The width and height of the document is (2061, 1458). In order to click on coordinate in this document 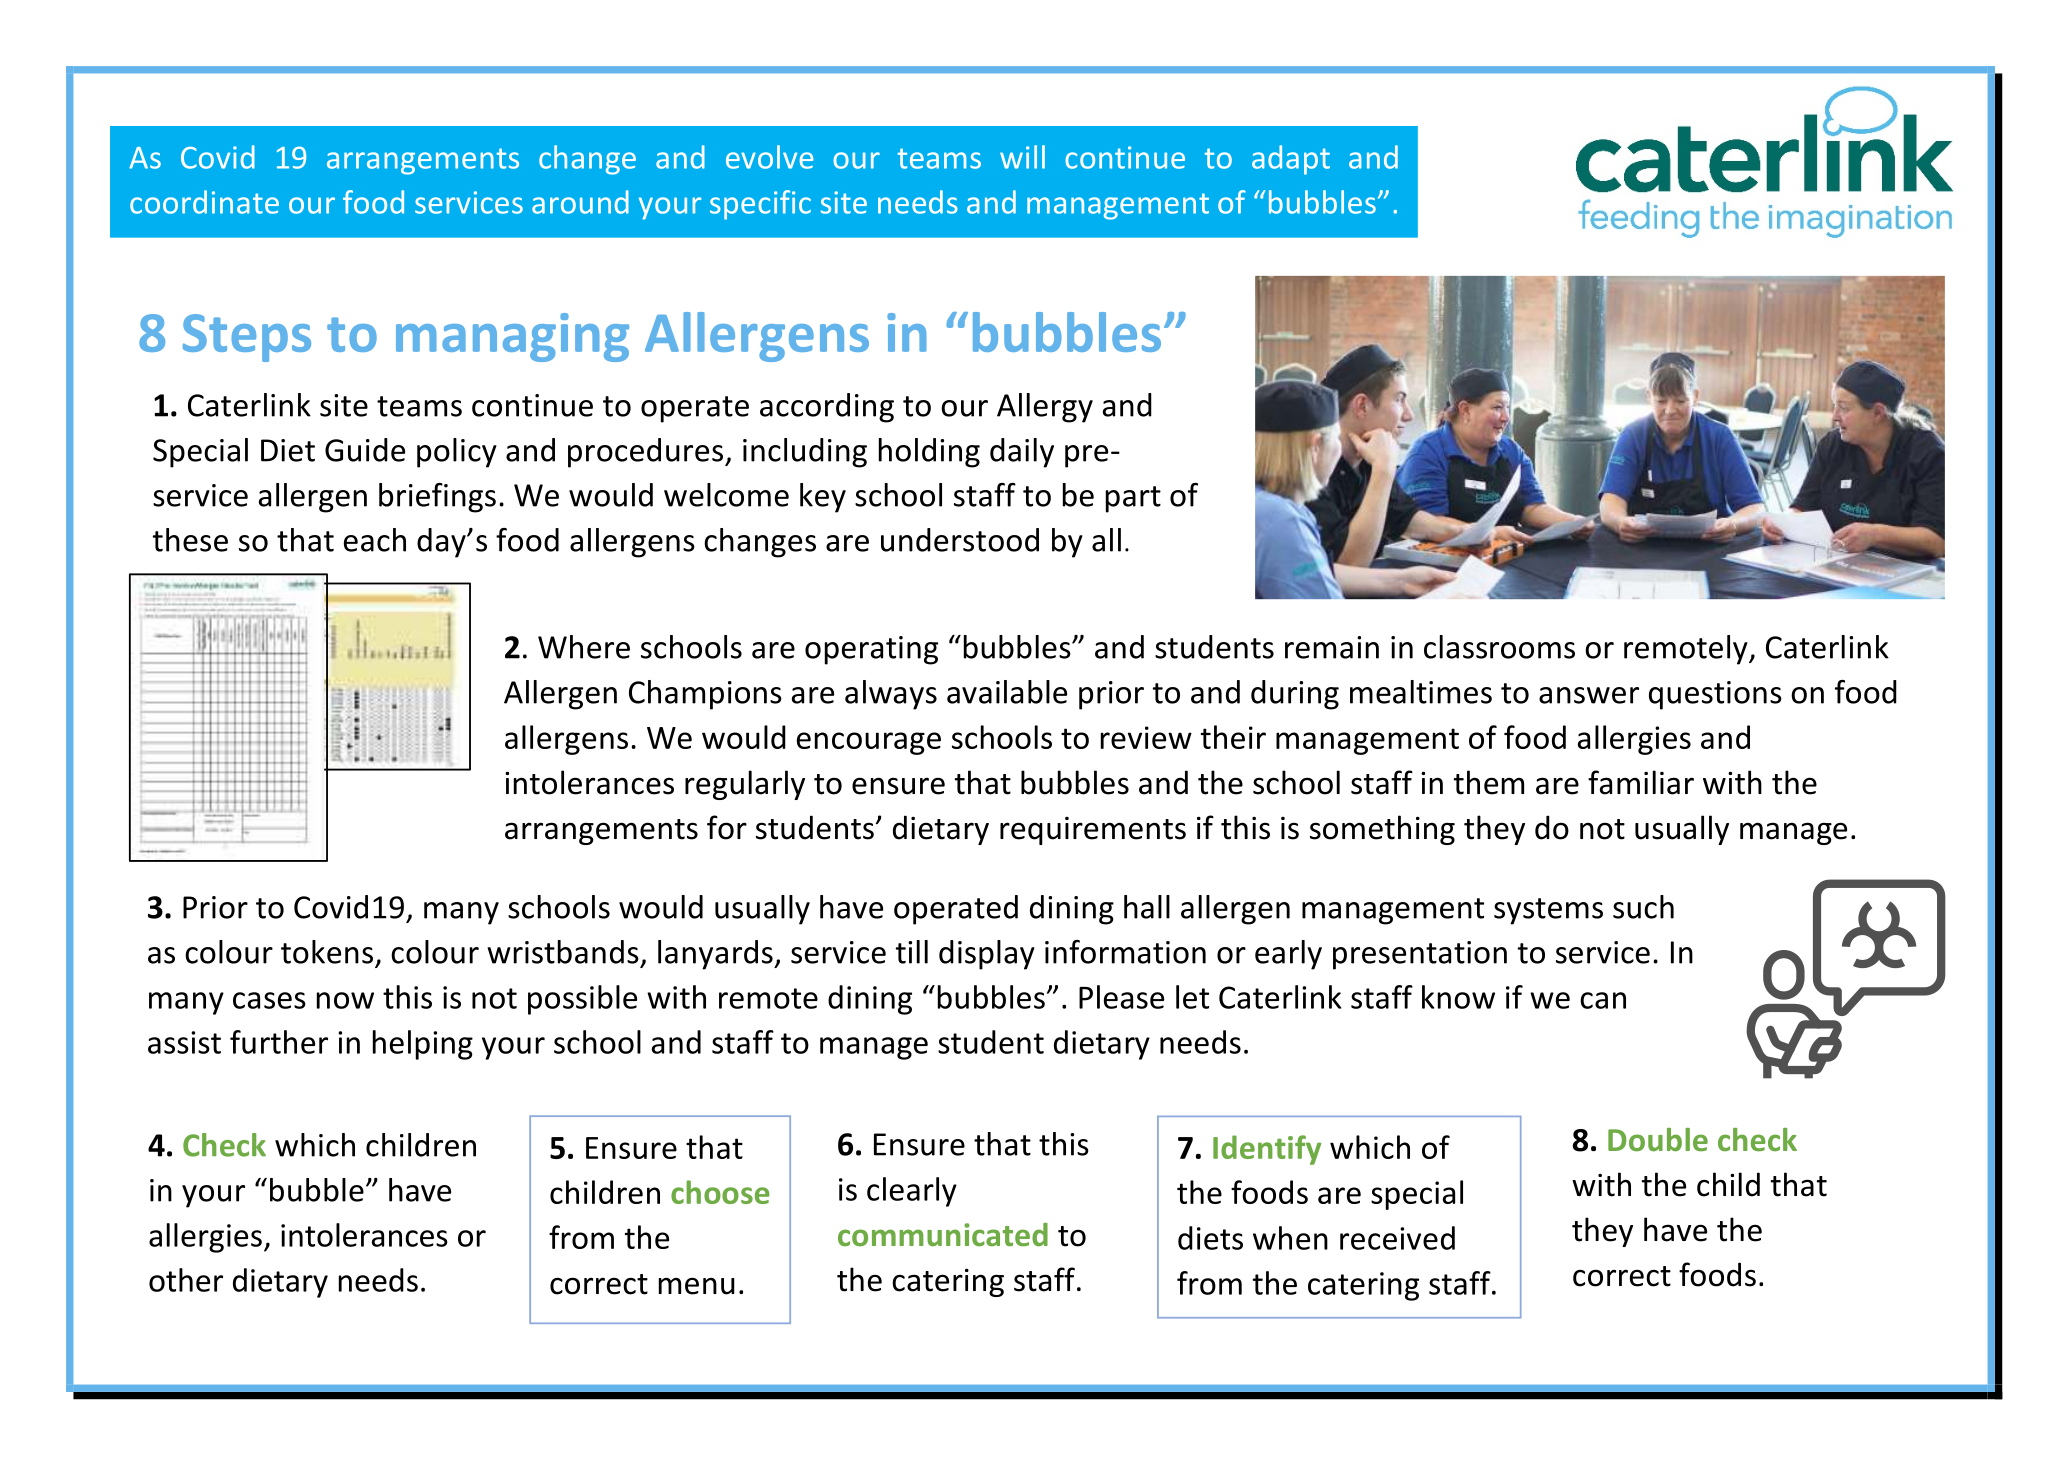, I will do `click(204, 202)`.
